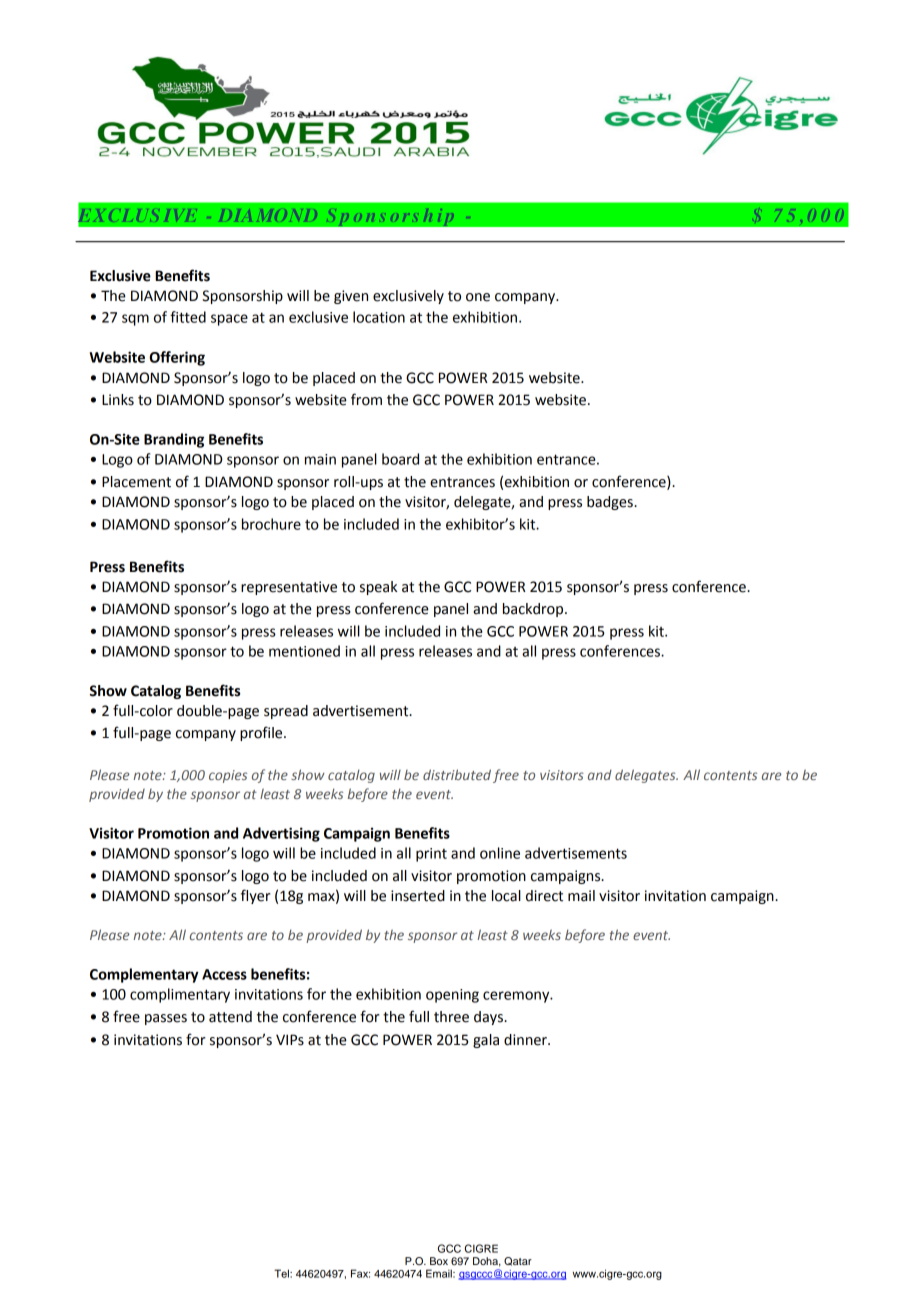 Image resolution: width=924 pixels, height=1308 pixels. Describe the element at coordinates (136, 482) in the page. I see `Placement` at that location.
